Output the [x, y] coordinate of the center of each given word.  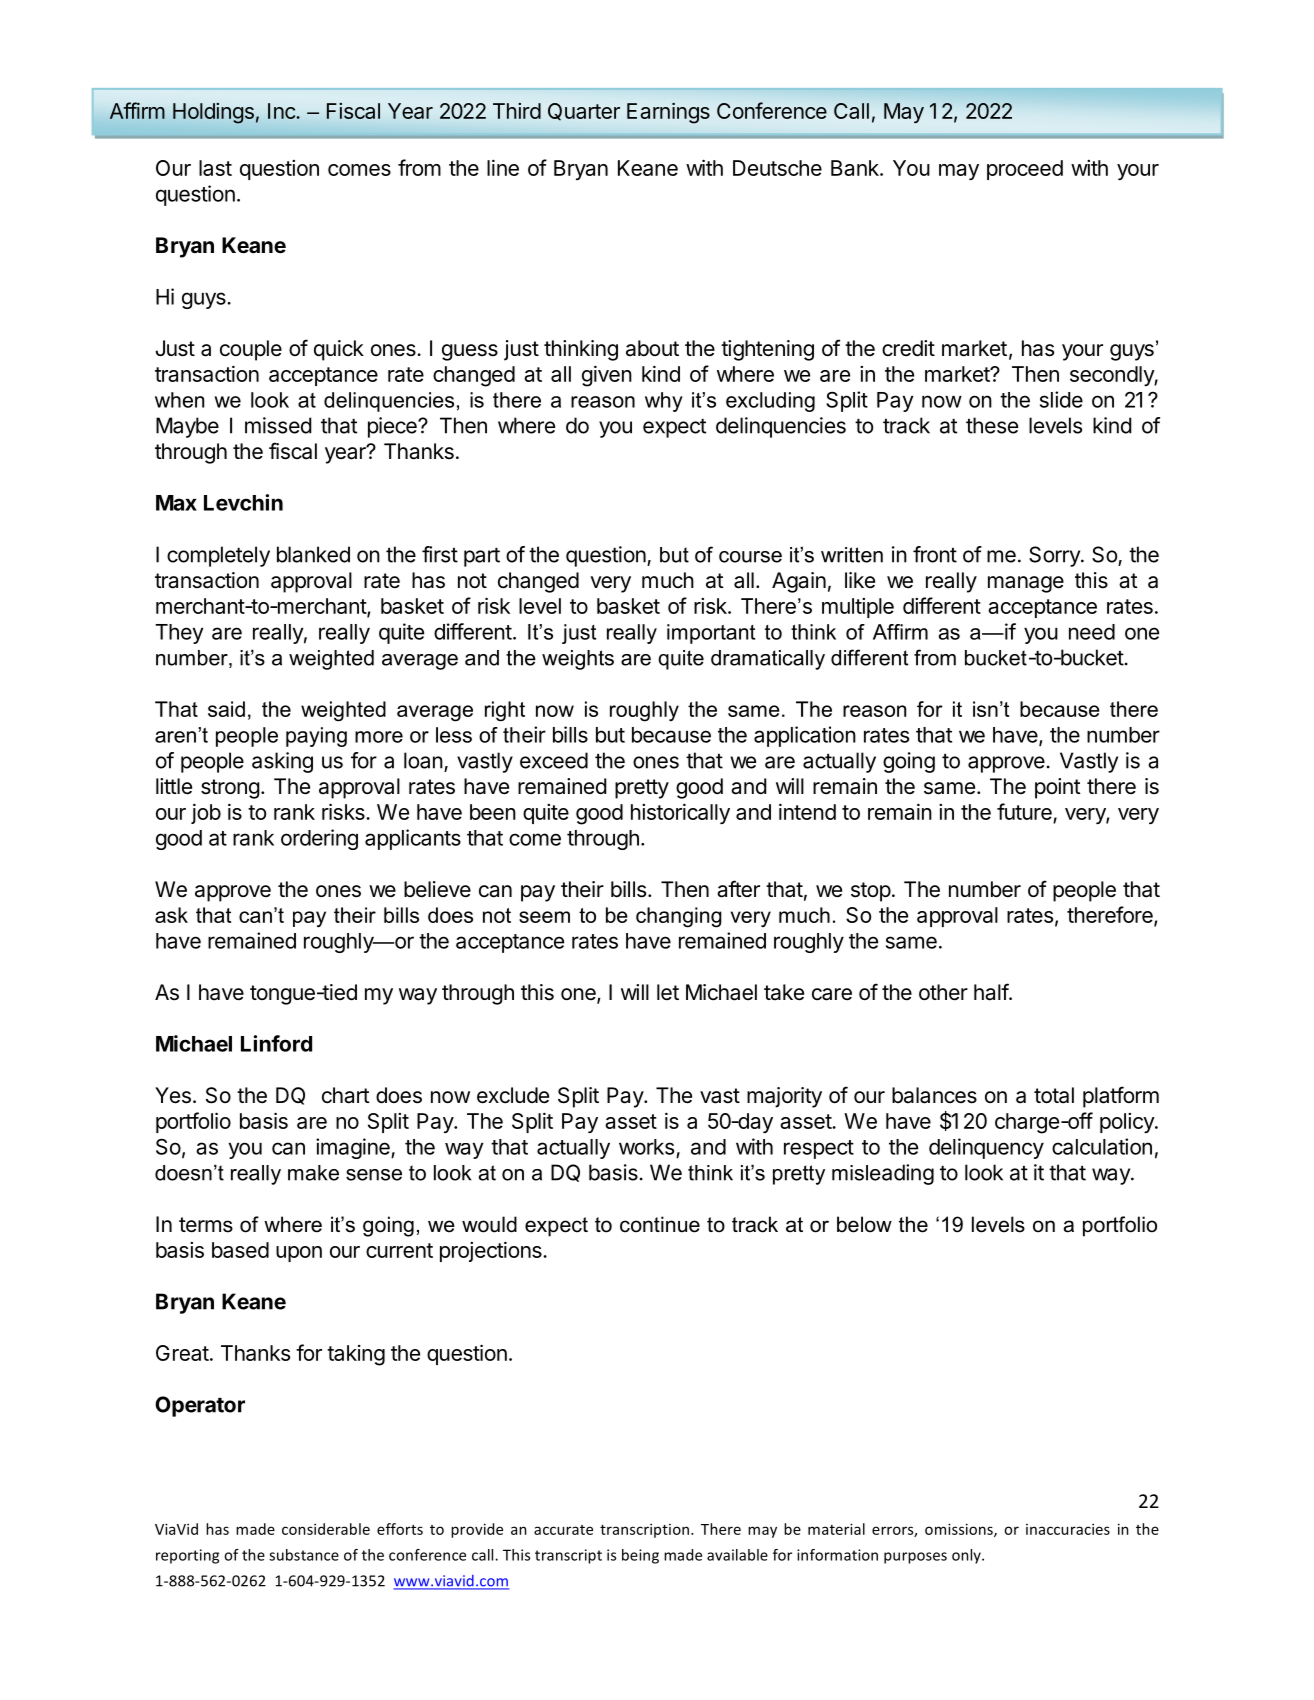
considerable [326, 1529]
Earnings [668, 113]
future [1024, 811]
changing [679, 917]
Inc [282, 111]
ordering [319, 839]
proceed [1025, 170]
